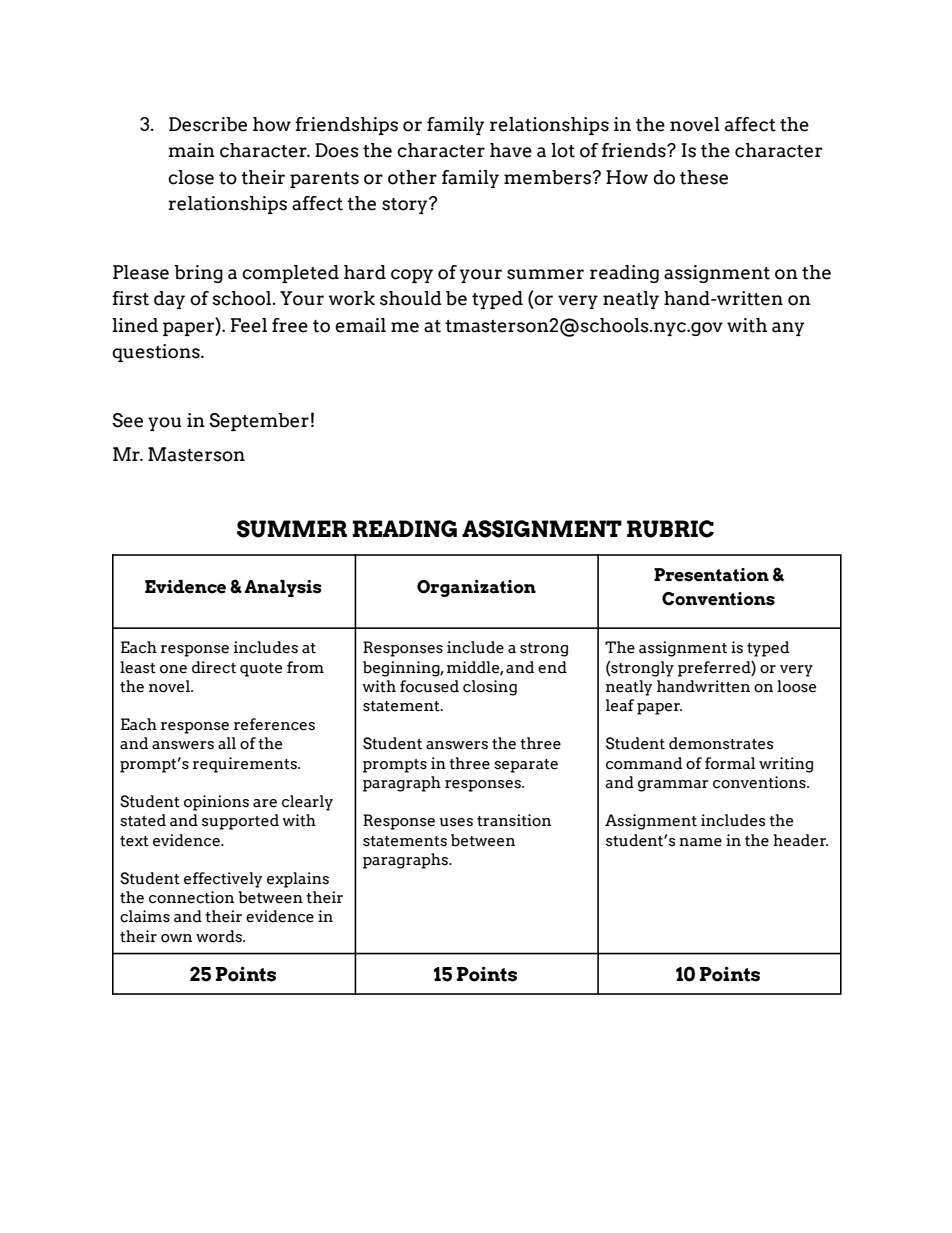 The height and width of the image is (1233, 952). What do you see at coordinates (511, 150) in the image?
I see `have` at bounding box center [511, 150].
